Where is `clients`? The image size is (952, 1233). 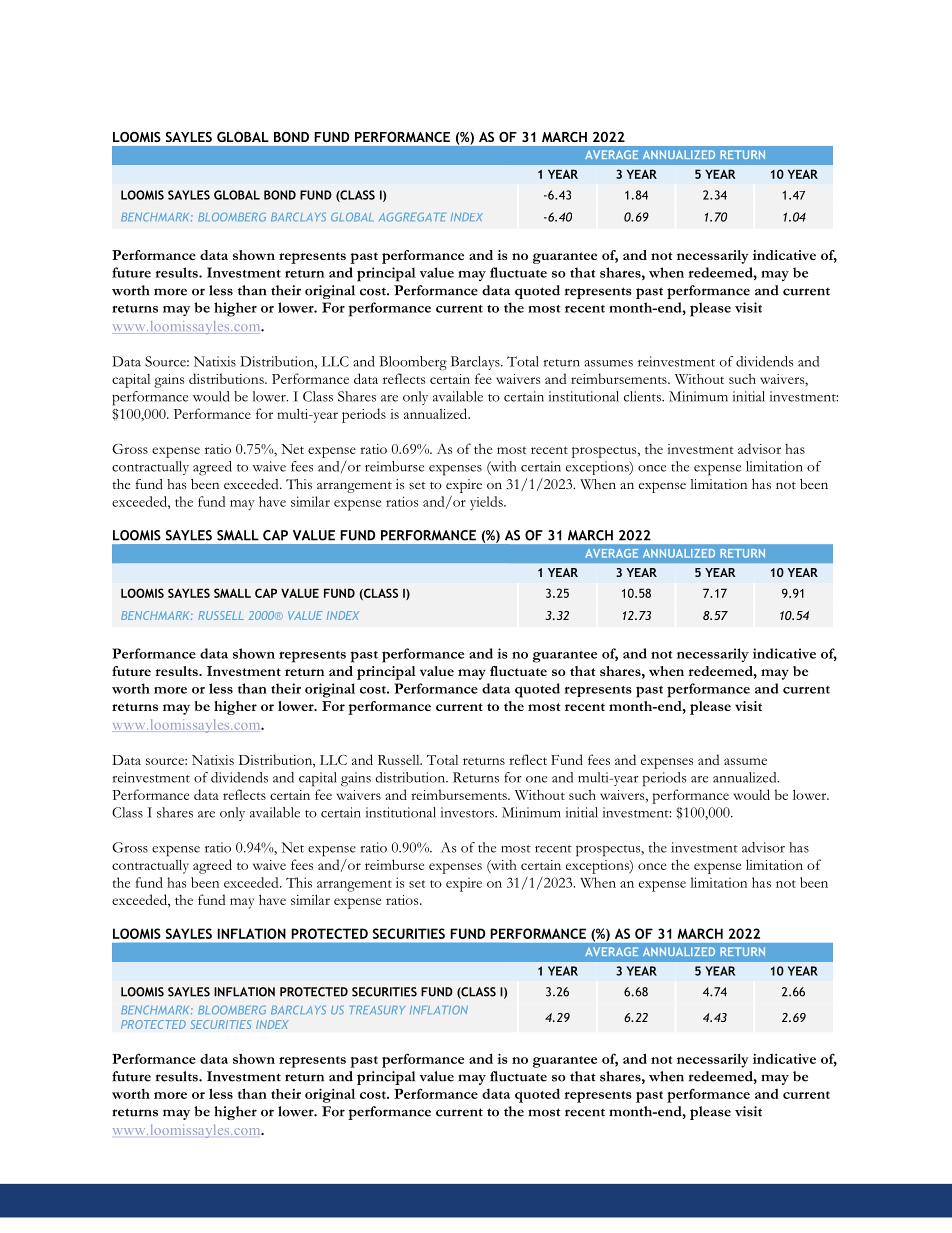 clients is located at coordinates (643, 396).
